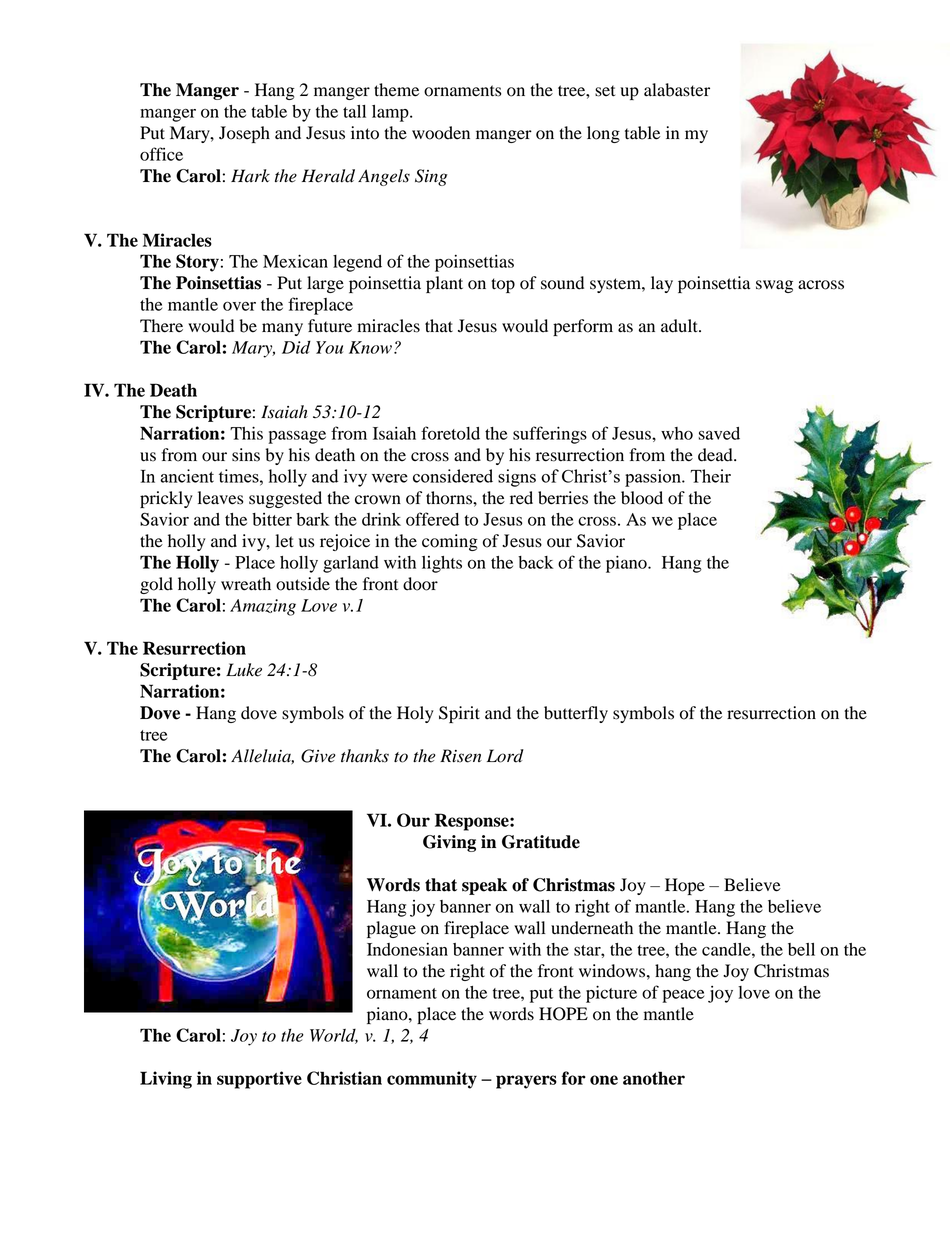  I want to click on alabaster, so click(677, 90).
